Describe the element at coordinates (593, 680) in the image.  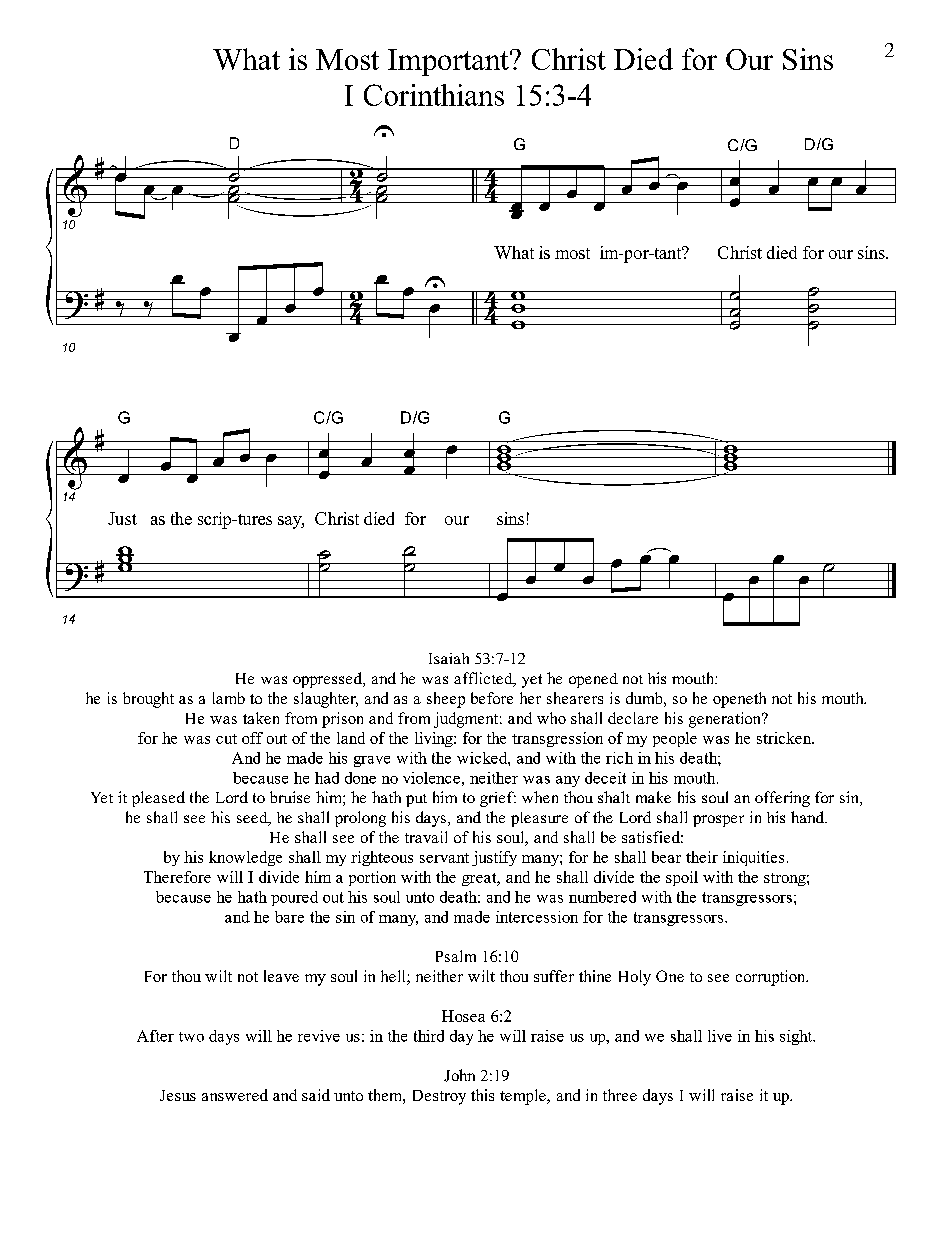
I see `opened` at that location.
